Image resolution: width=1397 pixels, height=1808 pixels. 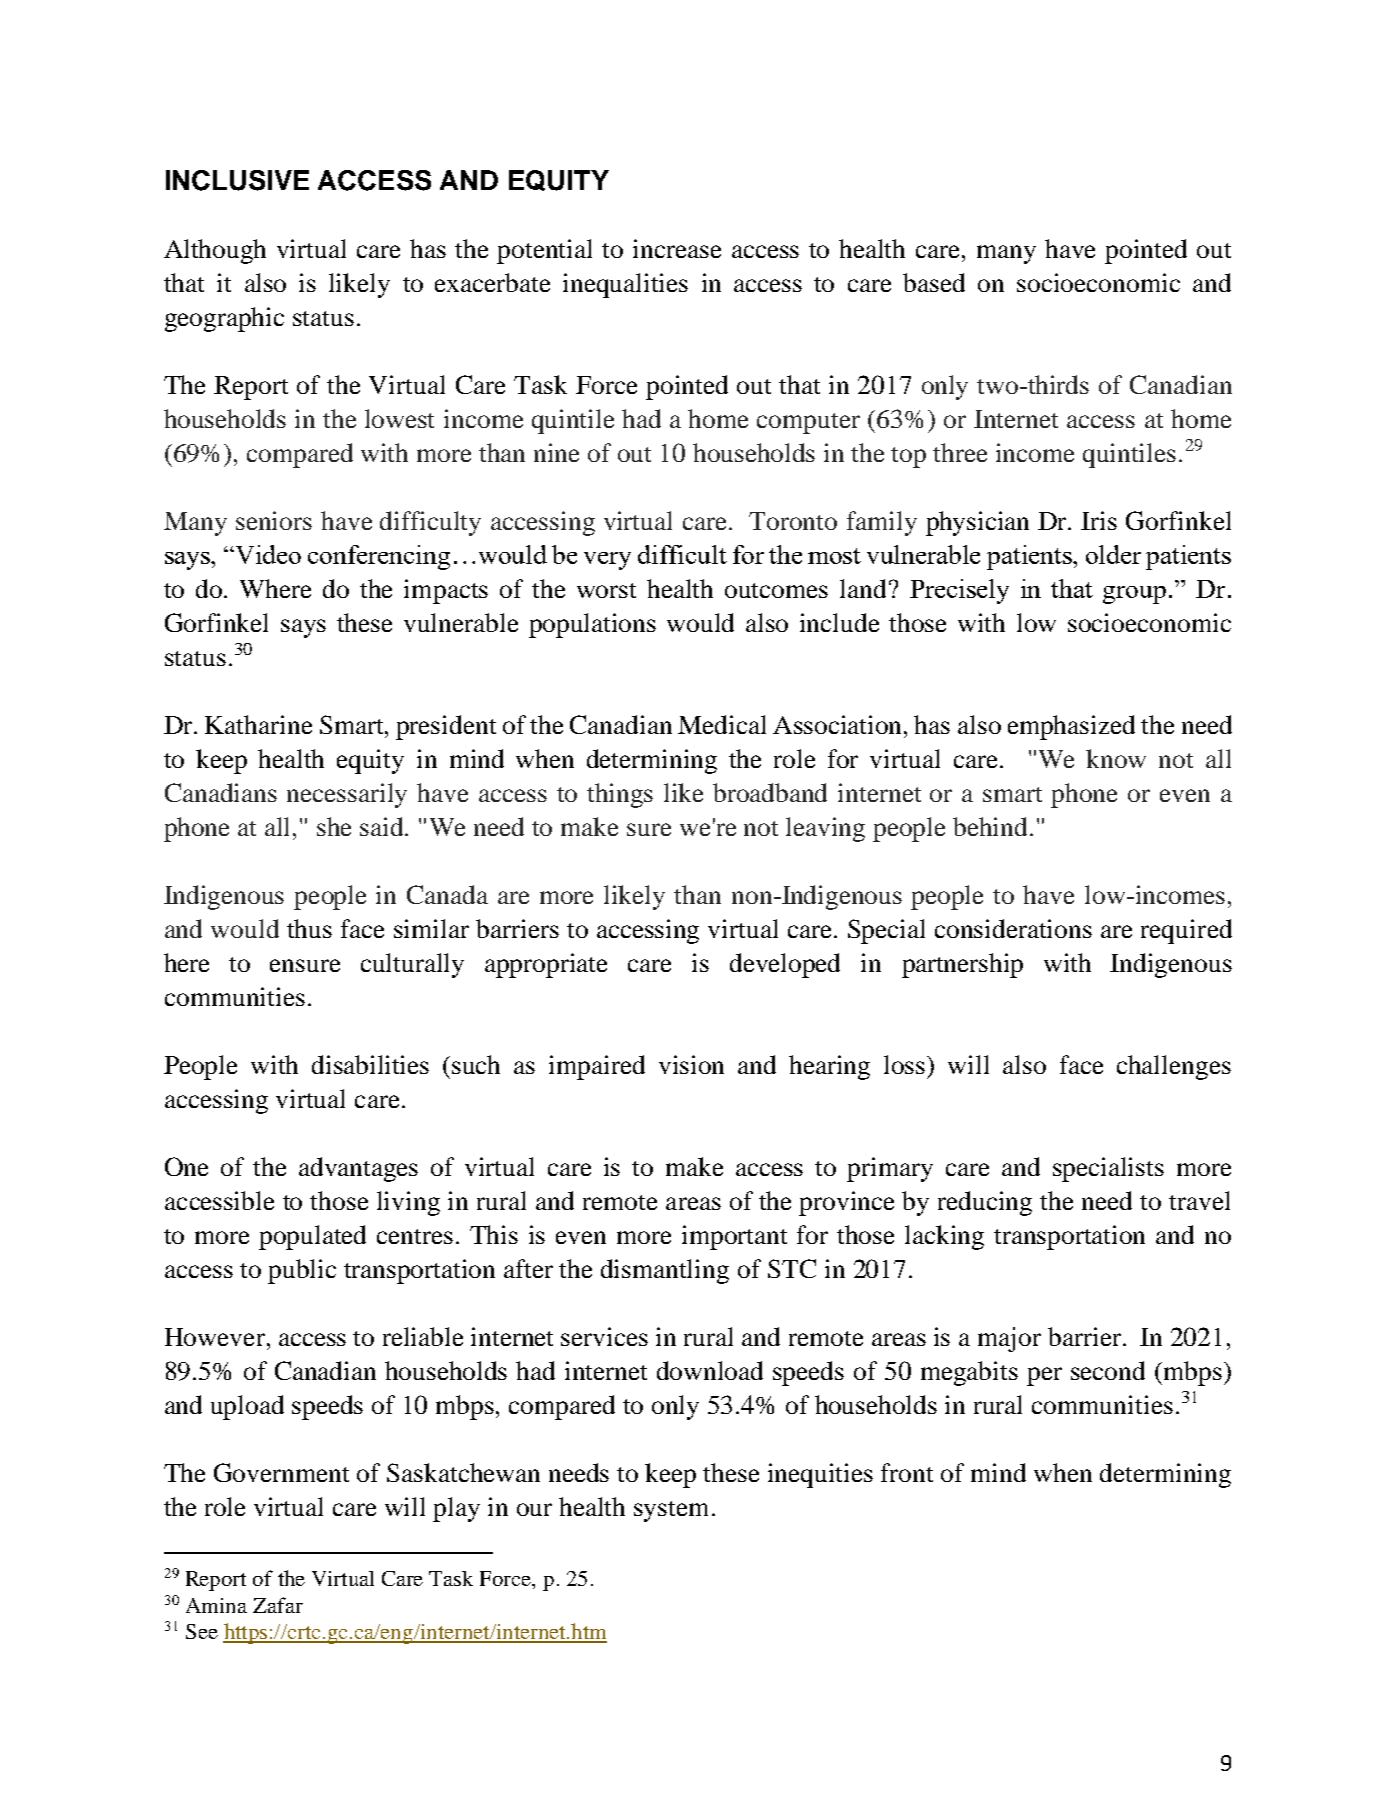 I want to click on advantages, so click(x=358, y=1169).
